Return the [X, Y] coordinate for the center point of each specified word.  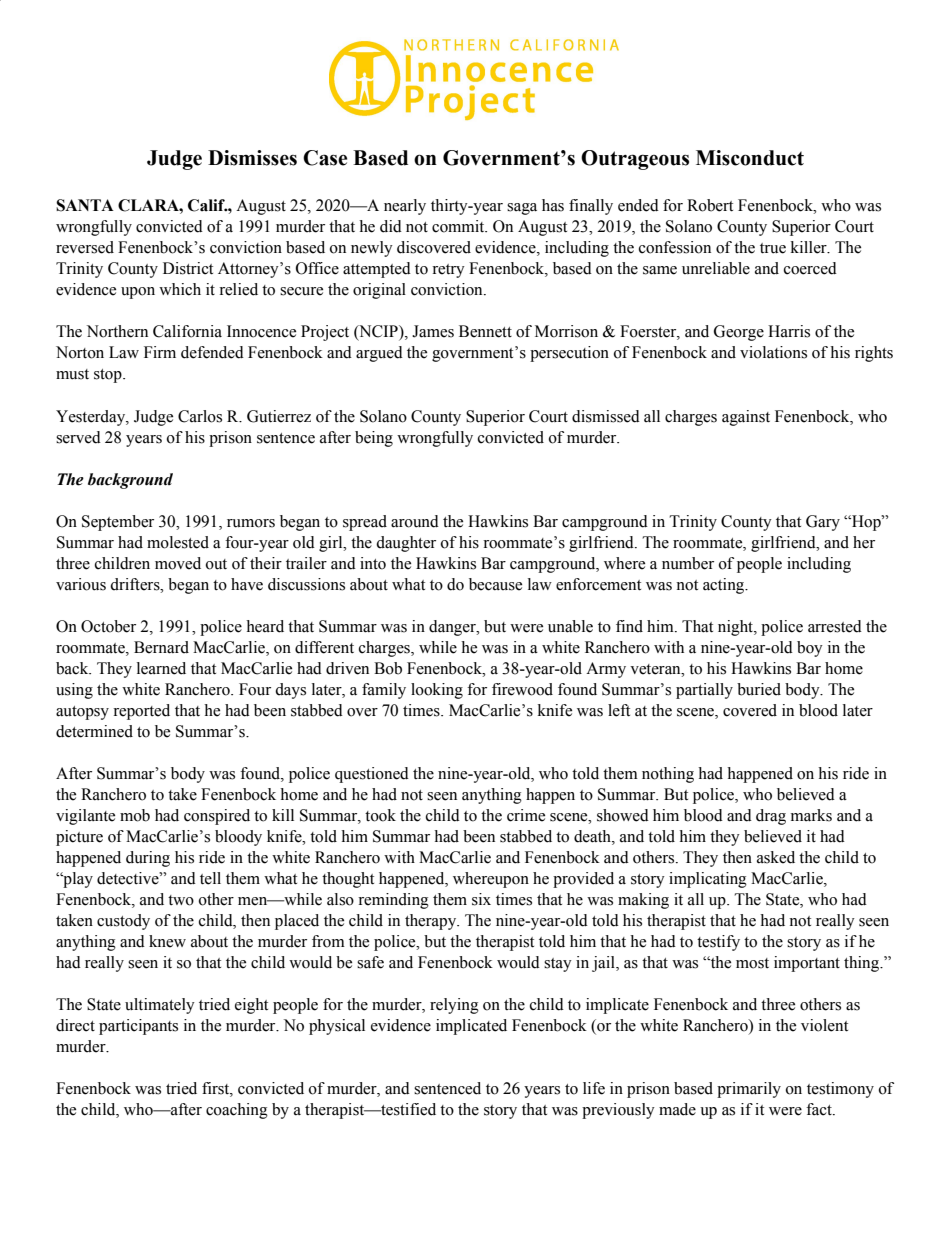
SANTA [85, 205]
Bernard [161, 647]
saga [522, 209]
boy [810, 649]
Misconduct [750, 158]
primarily [749, 1090]
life [594, 1088]
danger [453, 628]
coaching [237, 1111]
